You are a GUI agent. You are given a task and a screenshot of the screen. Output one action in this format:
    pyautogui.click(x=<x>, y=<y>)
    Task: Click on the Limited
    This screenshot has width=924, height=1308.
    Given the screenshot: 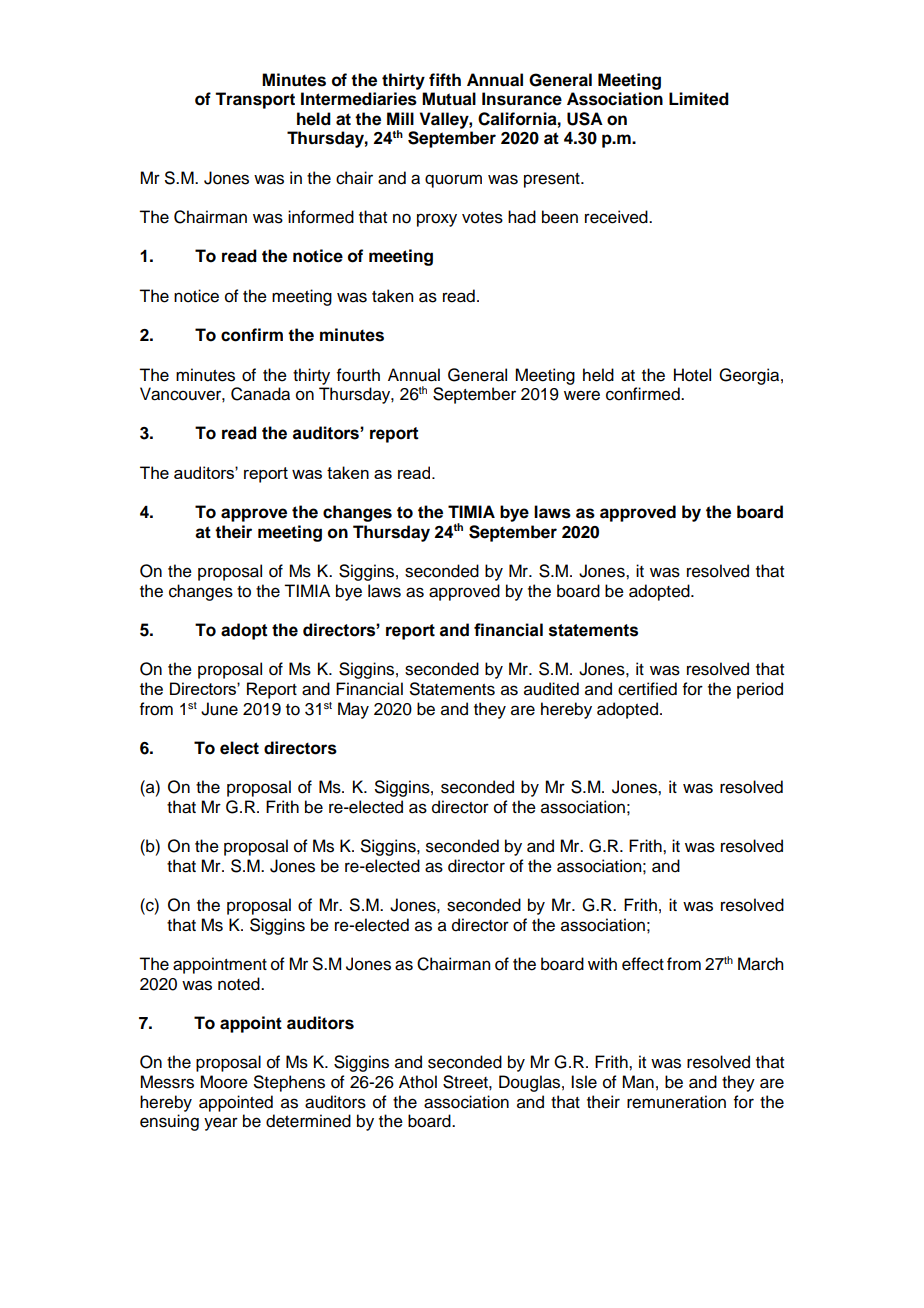 What is the action you would take?
    pyautogui.click(x=699, y=99)
